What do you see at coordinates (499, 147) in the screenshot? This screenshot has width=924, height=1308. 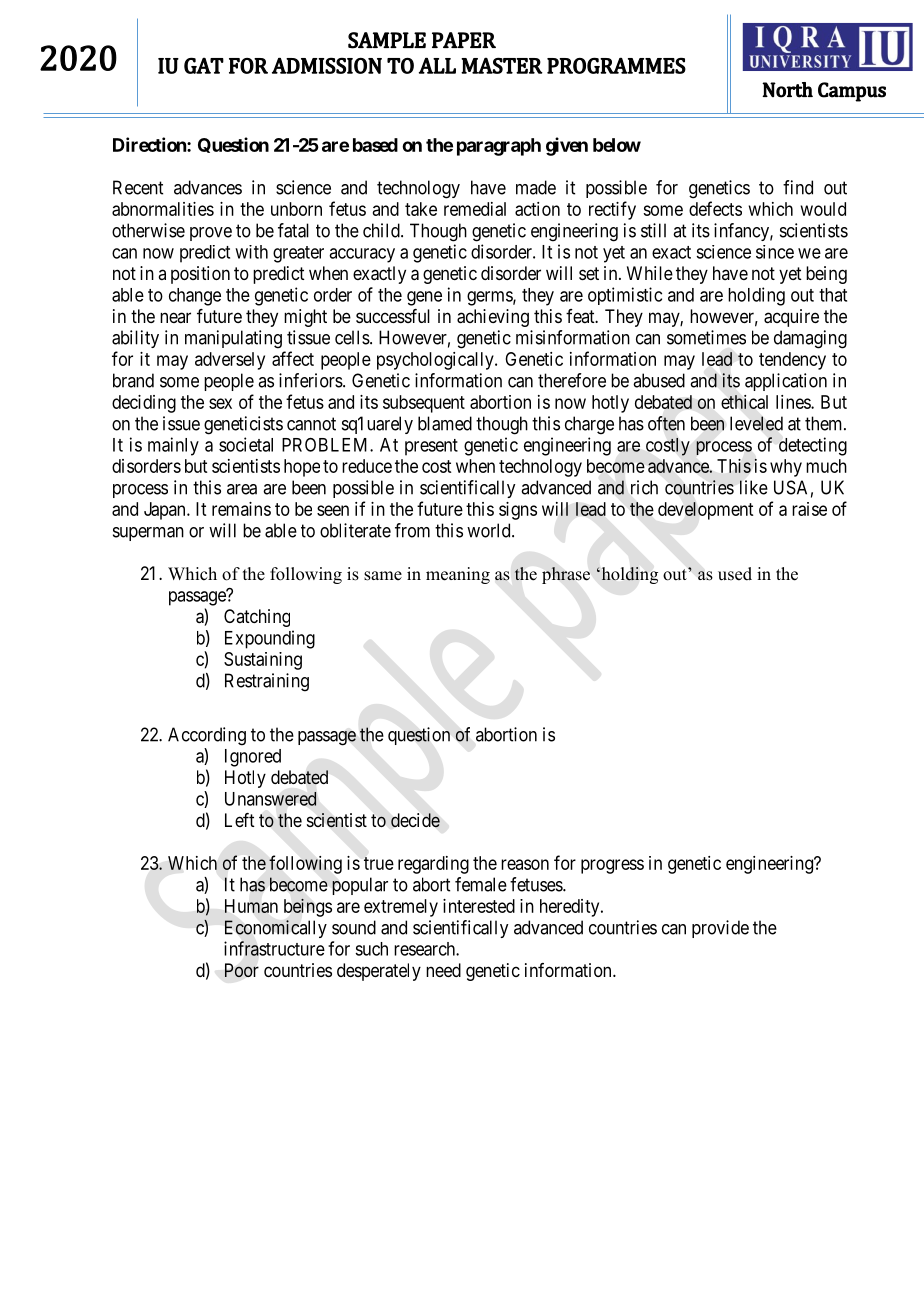 I see `paragraph` at bounding box center [499, 147].
